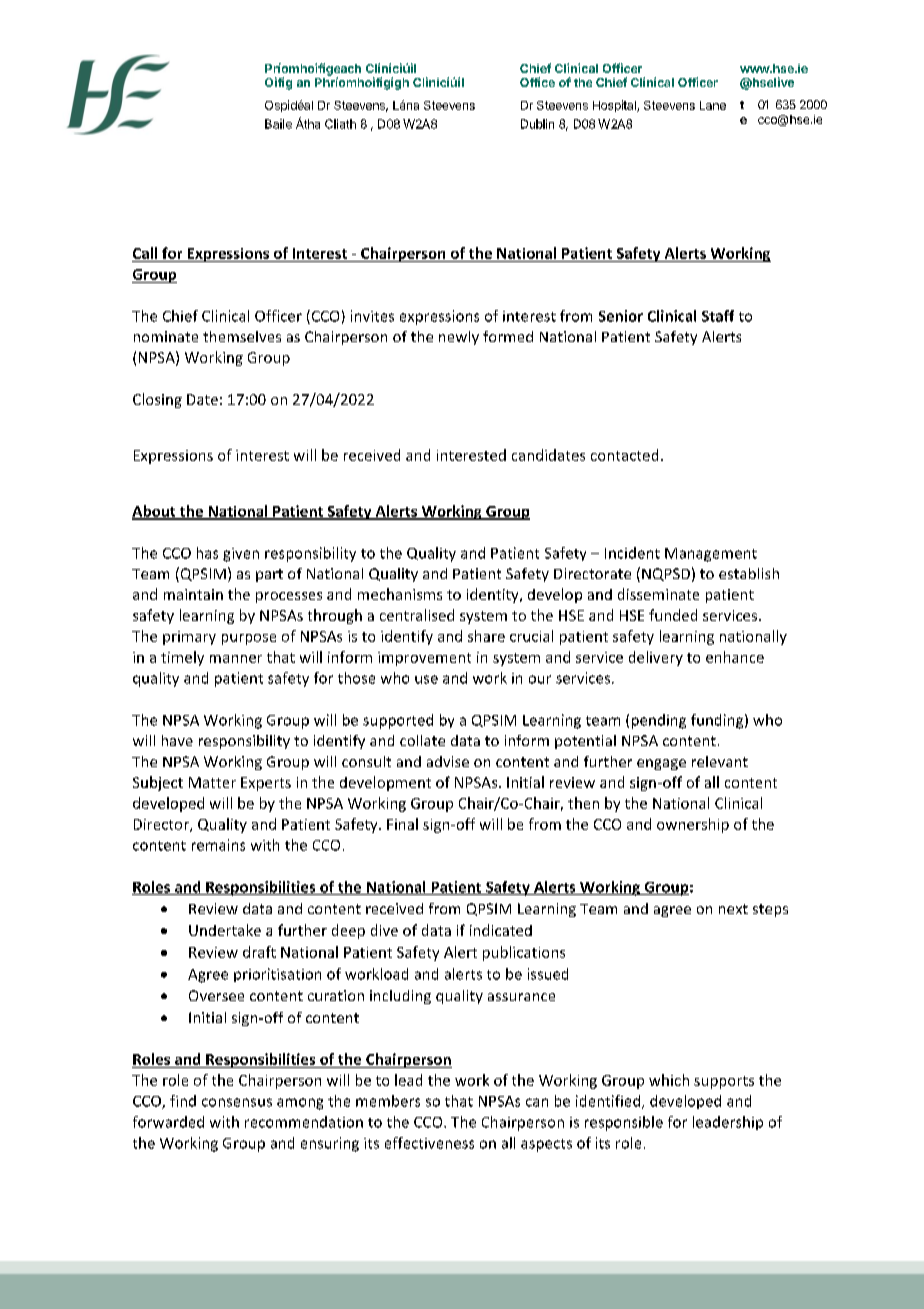  I want to click on purpose, so click(249, 639).
